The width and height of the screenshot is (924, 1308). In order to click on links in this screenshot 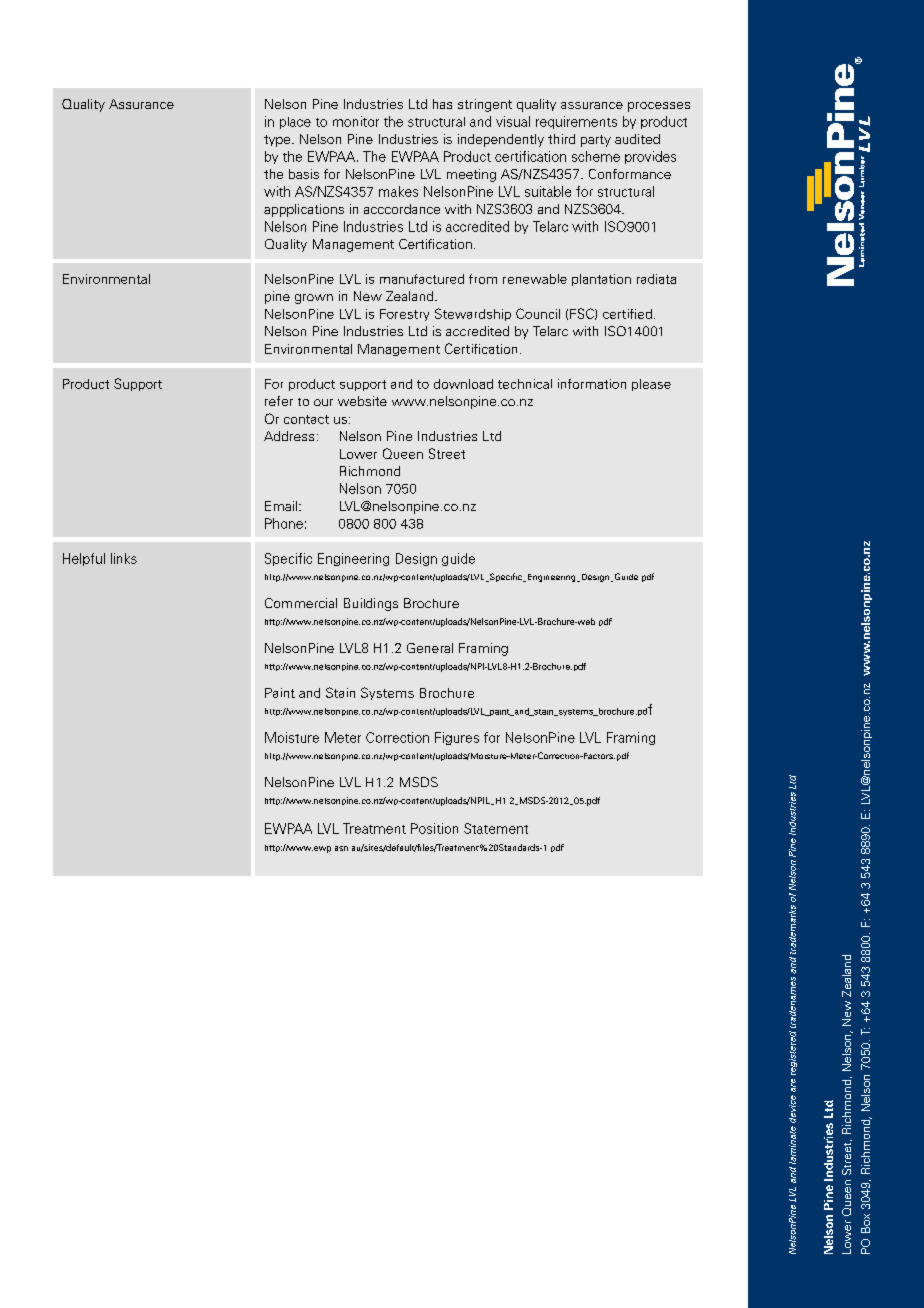, I will do `click(124, 558)`.
